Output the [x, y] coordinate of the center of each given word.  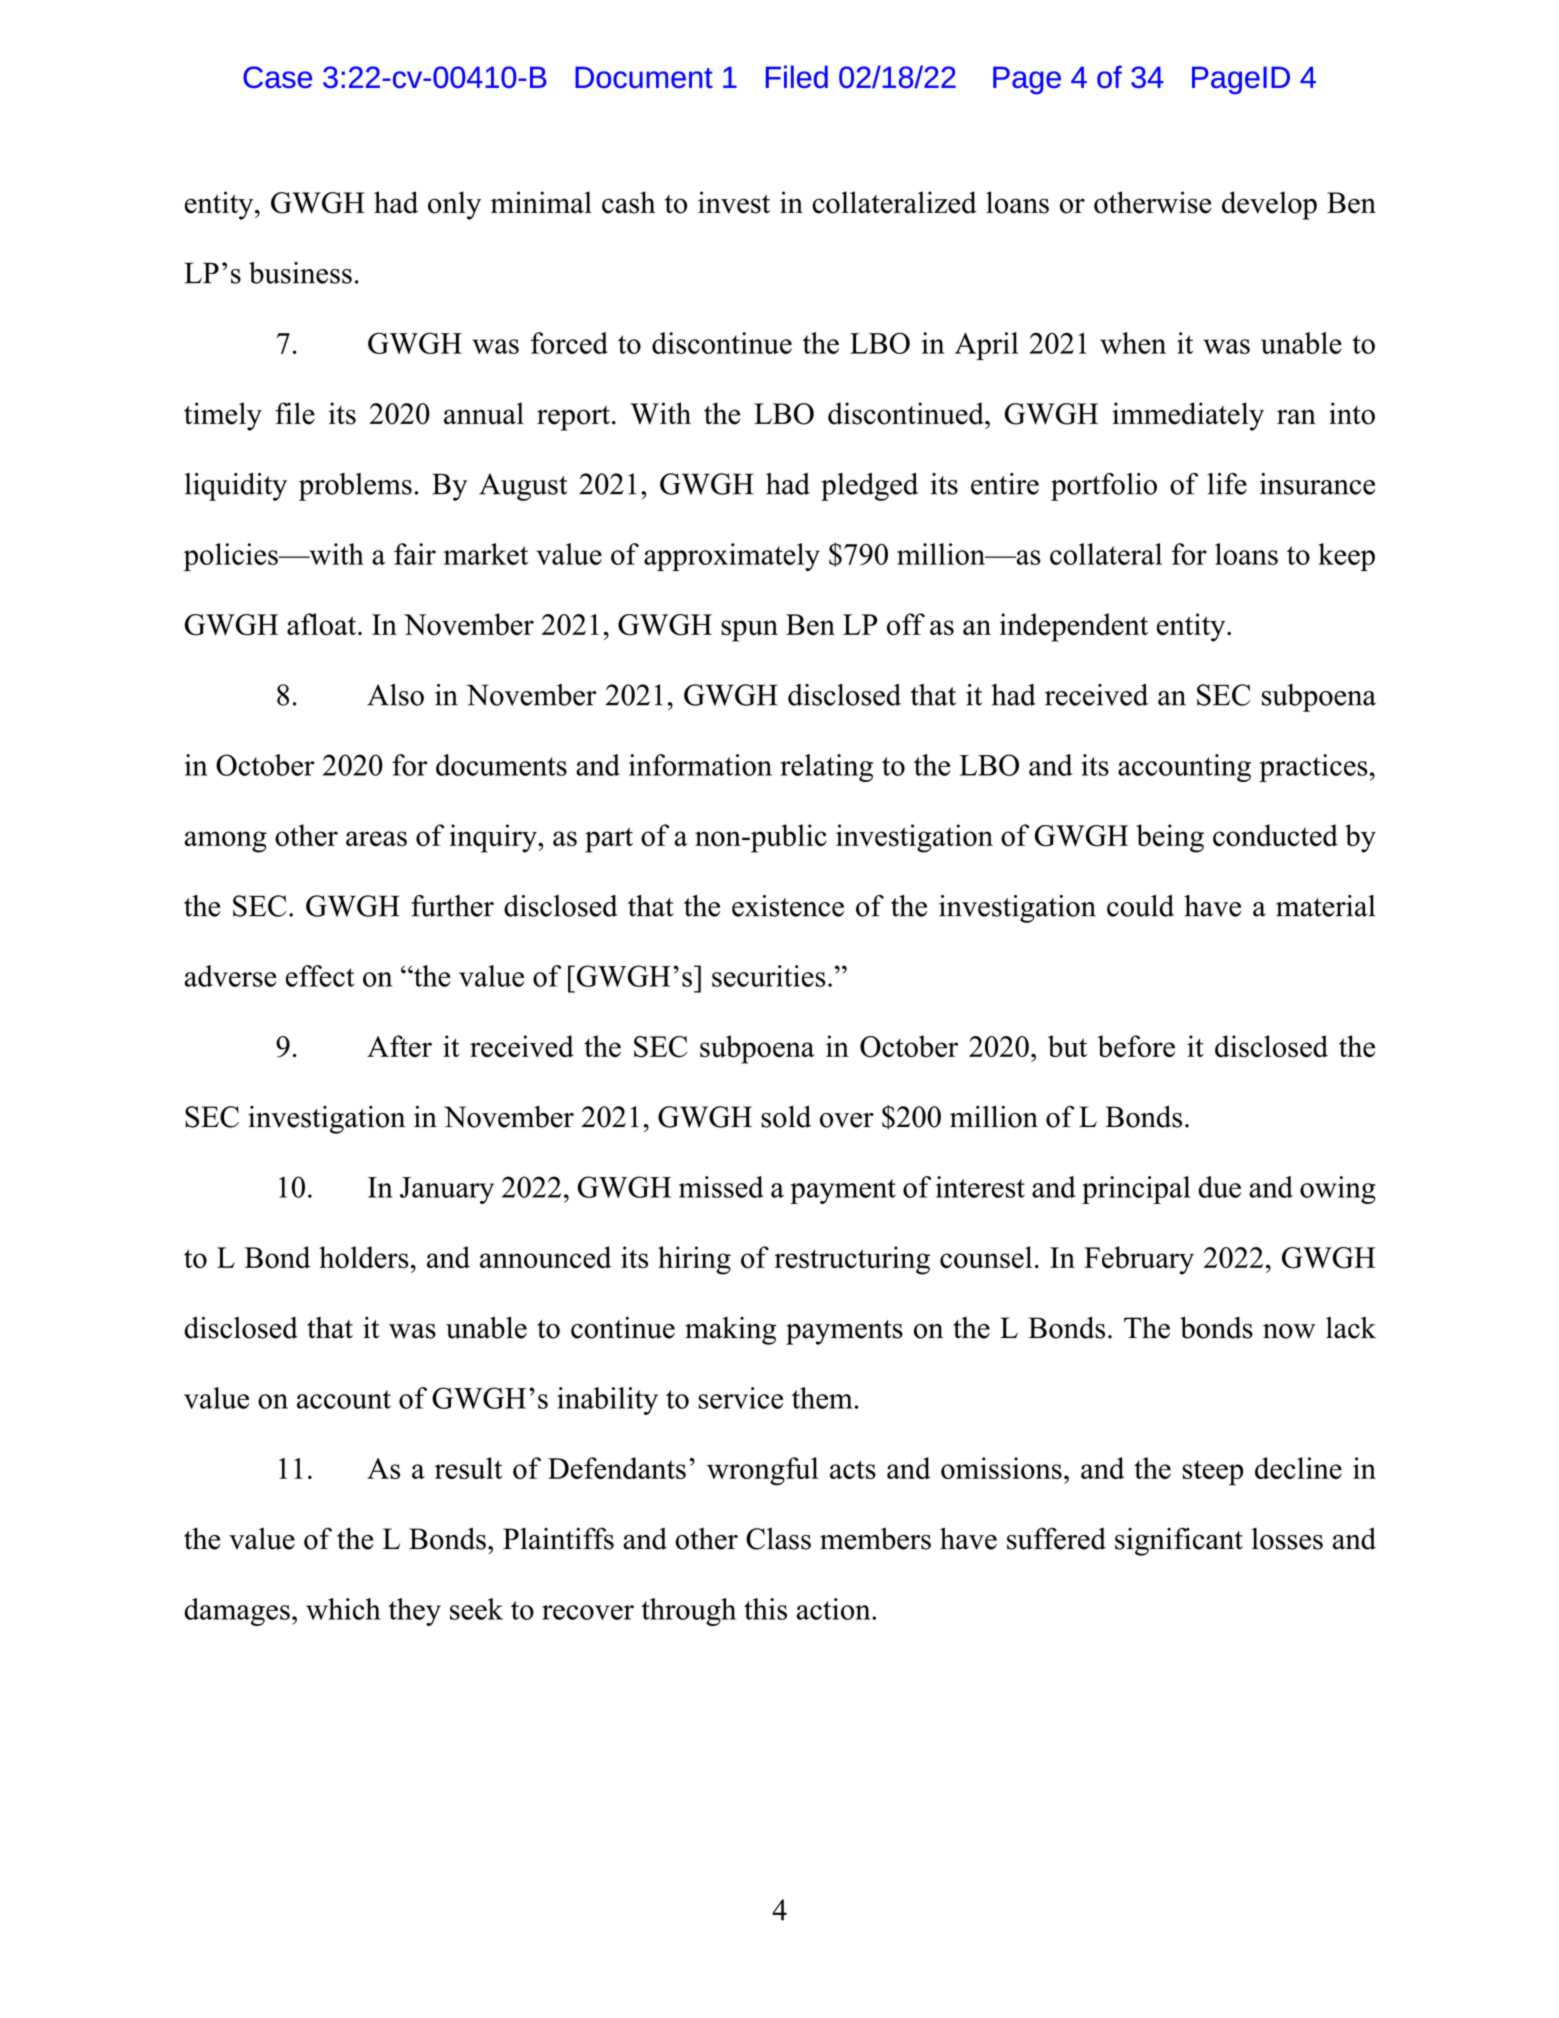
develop [1269, 205]
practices [1313, 768]
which [343, 1609]
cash [628, 202]
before [1136, 1046]
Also [395, 695]
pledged [869, 487]
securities [769, 976]
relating [826, 768]
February [1139, 1260]
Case [277, 77]
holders [363, 1257]
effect [320, 976]
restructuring [852, 1260]
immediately [1188, 416]
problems [355, 487]
